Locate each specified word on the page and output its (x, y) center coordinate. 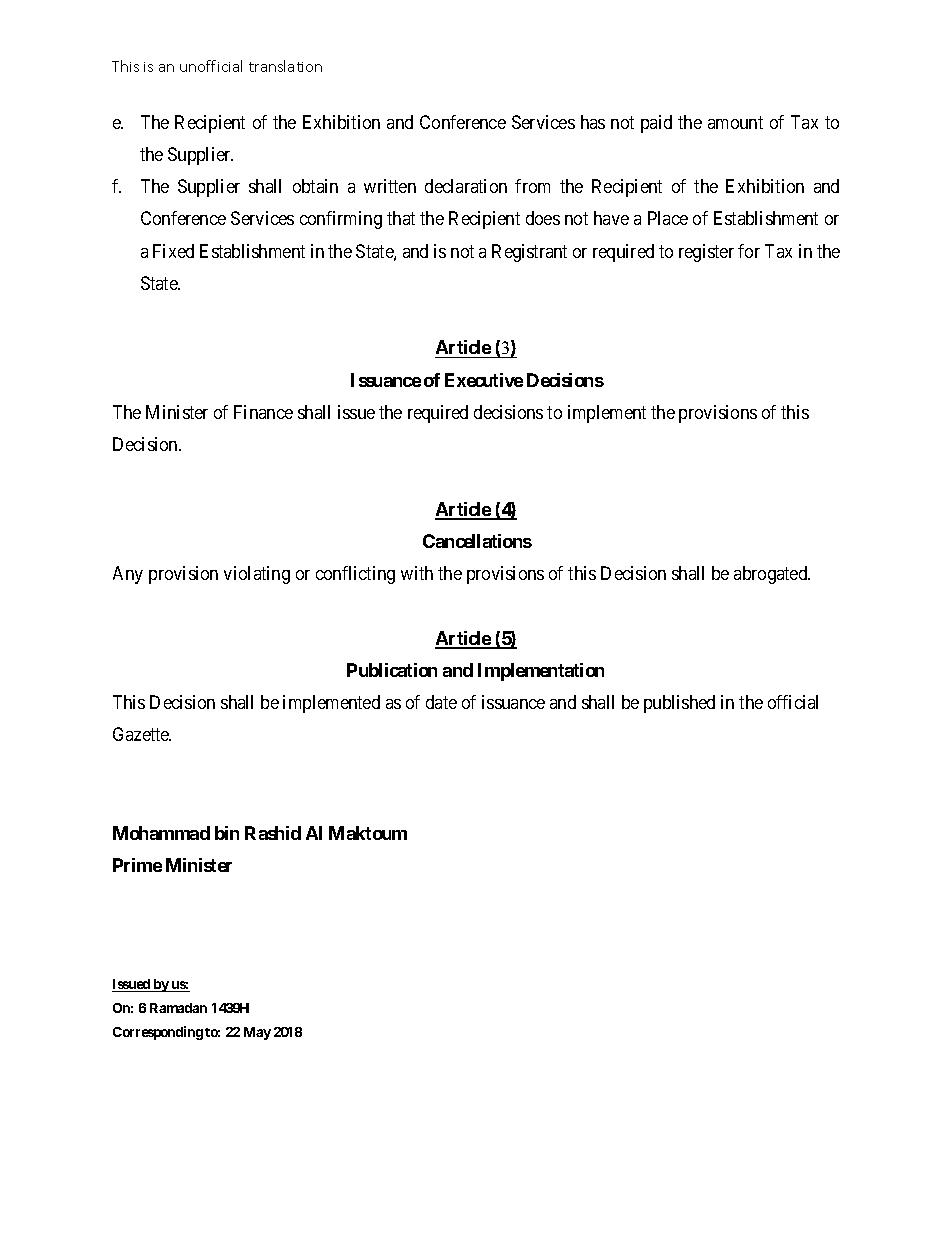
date (441, 702)
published (679, 704)
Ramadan (178, 1008)
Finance (263, 412)
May (257, 1033)
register (706, 253)
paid (656, 124)
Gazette (142, 734)
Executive (484, 380)
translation (285, 66)
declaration (466, 186)
